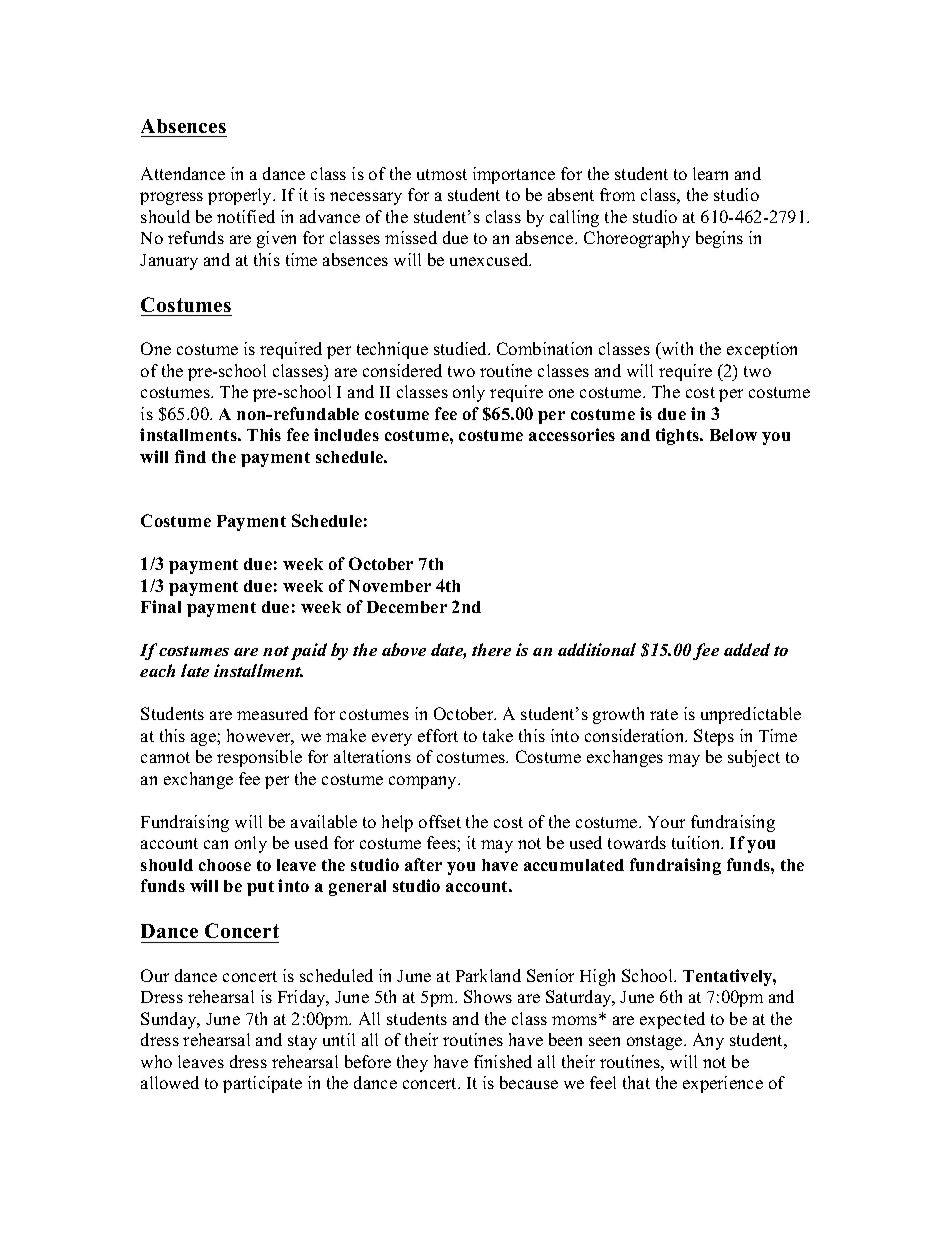  What do you see at coordinates (442, 842) in the screenshot?
I see `fees` at bounding box center [442, 842].
